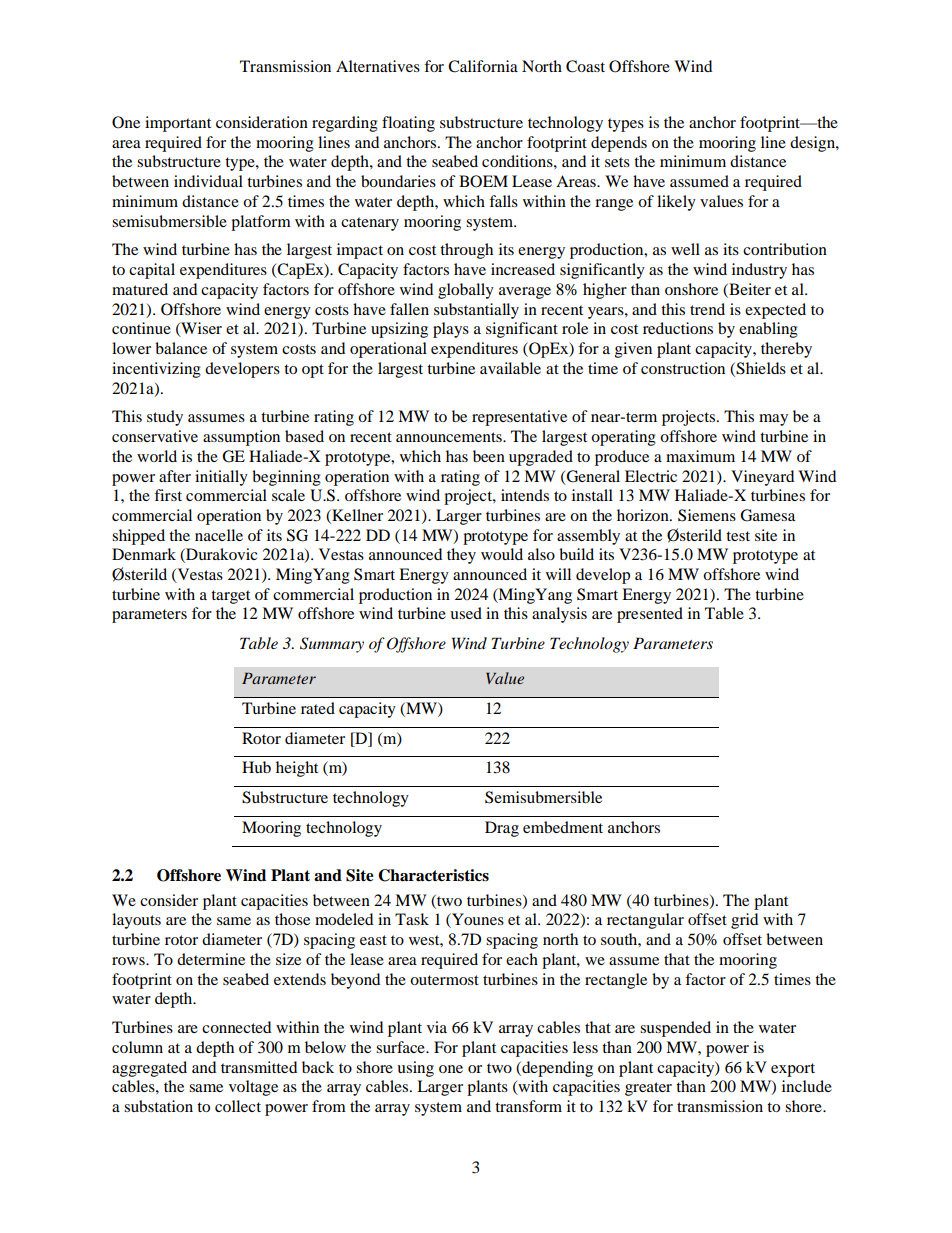 This screenshot has width=952, height=1233. I want to click on target, so click(230, 597).
